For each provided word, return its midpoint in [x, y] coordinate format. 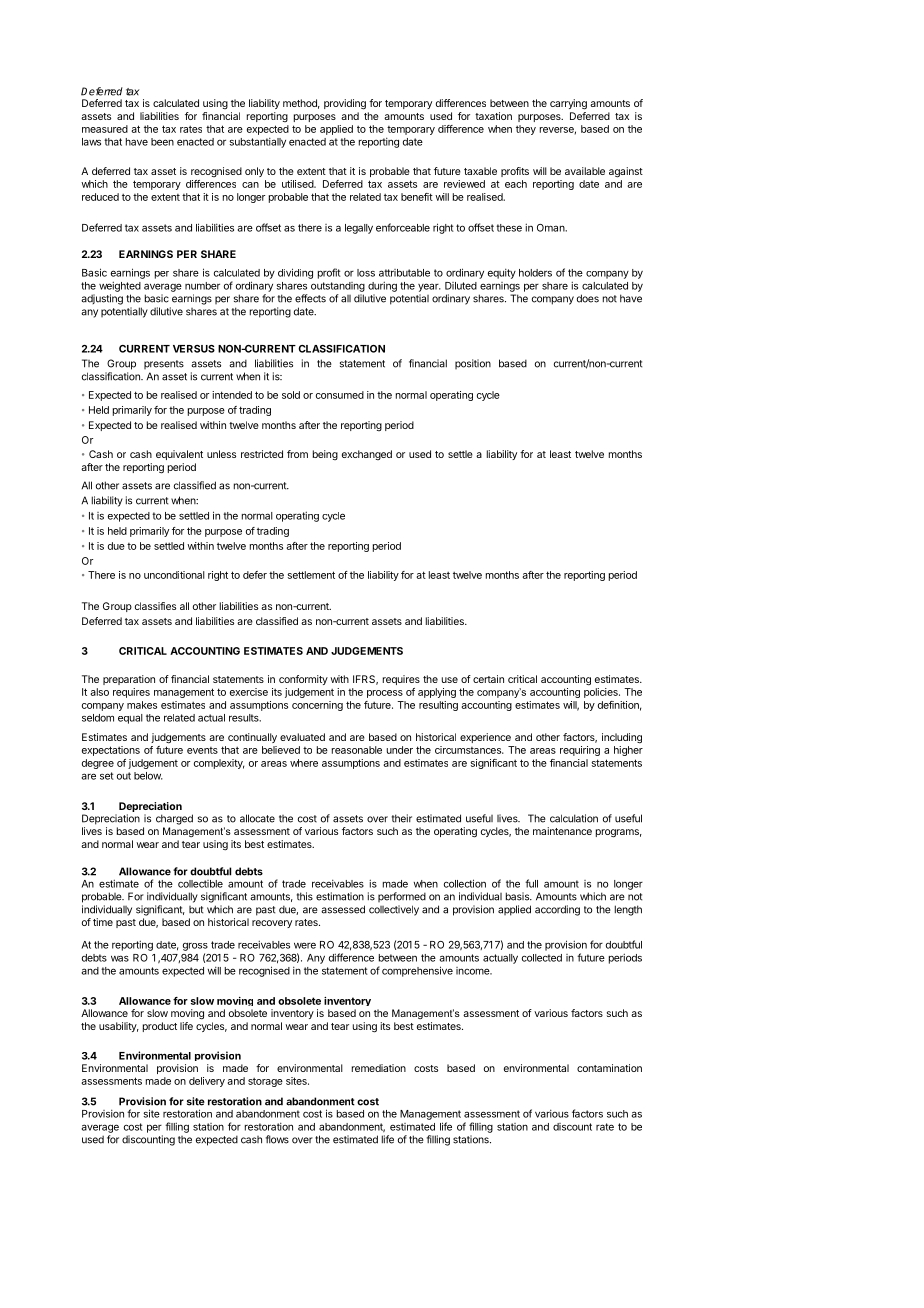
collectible [200, 884]
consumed [340, 395]
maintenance [562, 831]
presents [164, 364]
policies [602, 693]
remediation [379, 1068]
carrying [568, 104]
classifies [155, 606]
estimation [340, 896]
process [385, 694]
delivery [207, 1082]
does [588, 298]
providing [345, 104]
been [162, 142]
